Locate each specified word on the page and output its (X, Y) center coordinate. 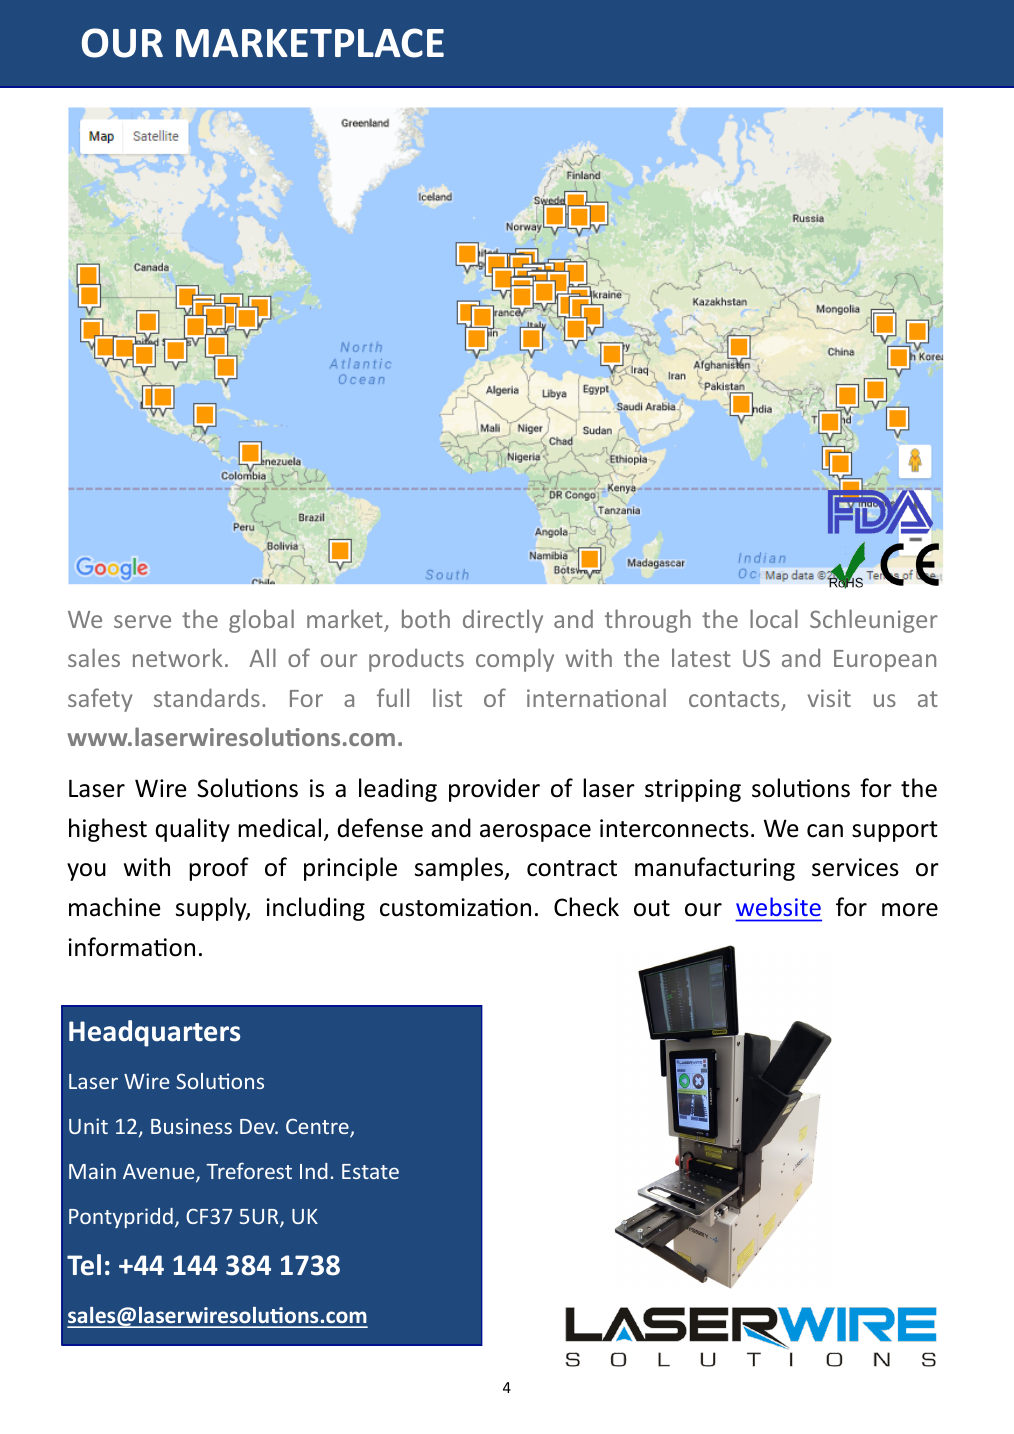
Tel (84, 1265)
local (774, 618)
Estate (370, 1171)
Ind (314, 1171)
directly (503, 621)
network (178, 657)
